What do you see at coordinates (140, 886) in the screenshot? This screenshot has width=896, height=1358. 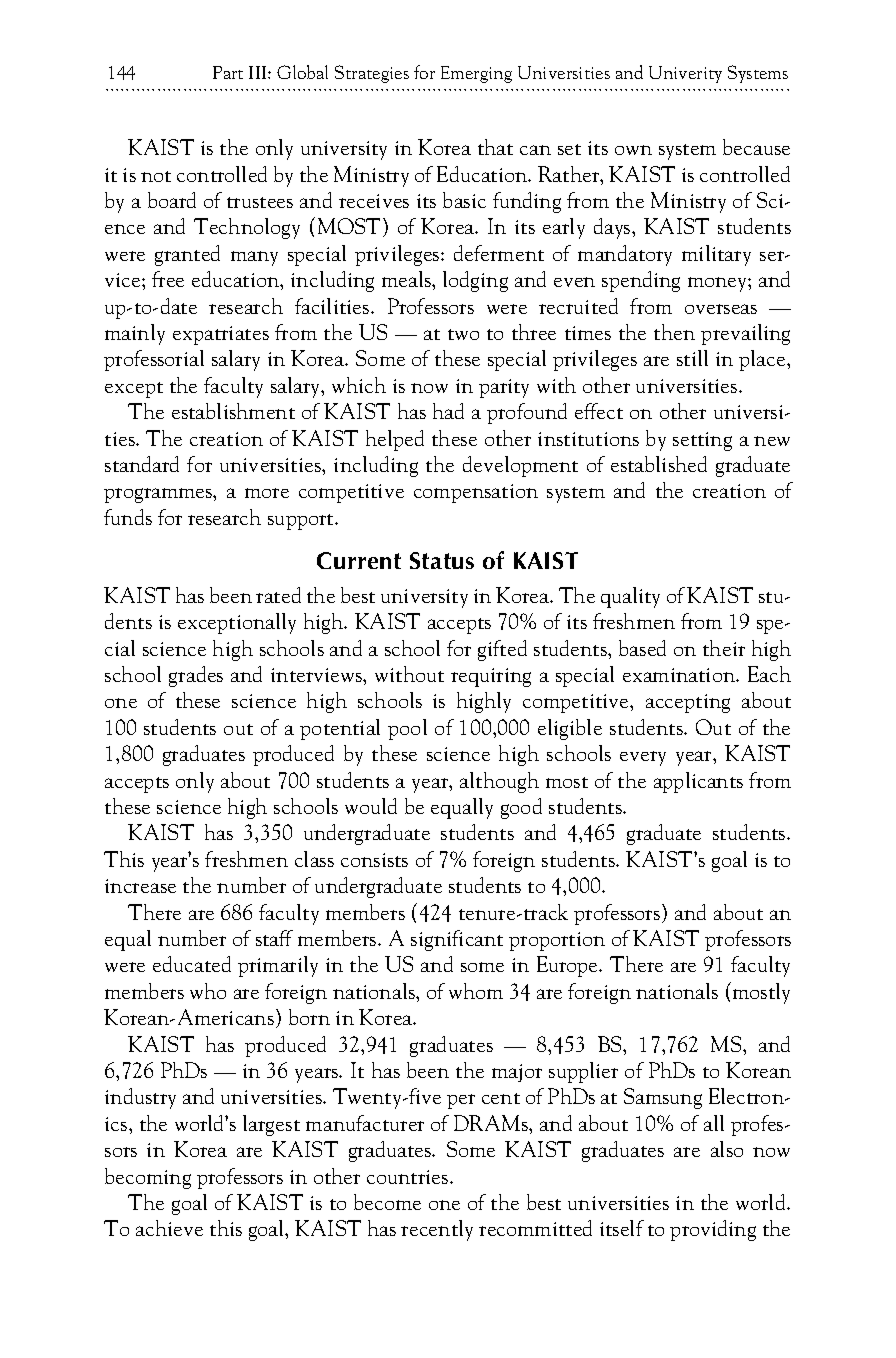 I see `increase` at bounding box center [140, 886].
